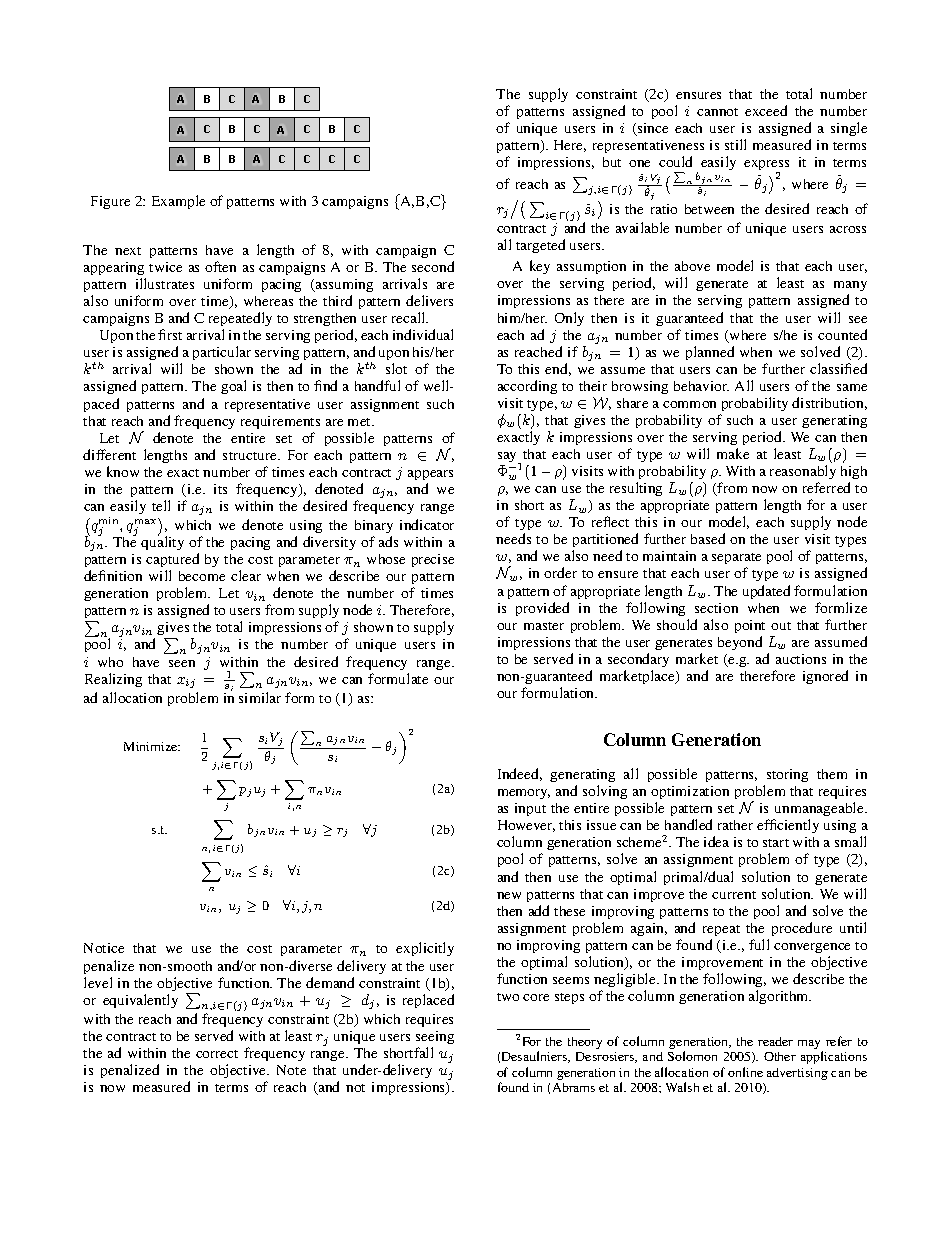 The height and width of the page is (1233, 952). Describe the element at coordinates (780, 1056) in the page. I see `Other` at that location.
